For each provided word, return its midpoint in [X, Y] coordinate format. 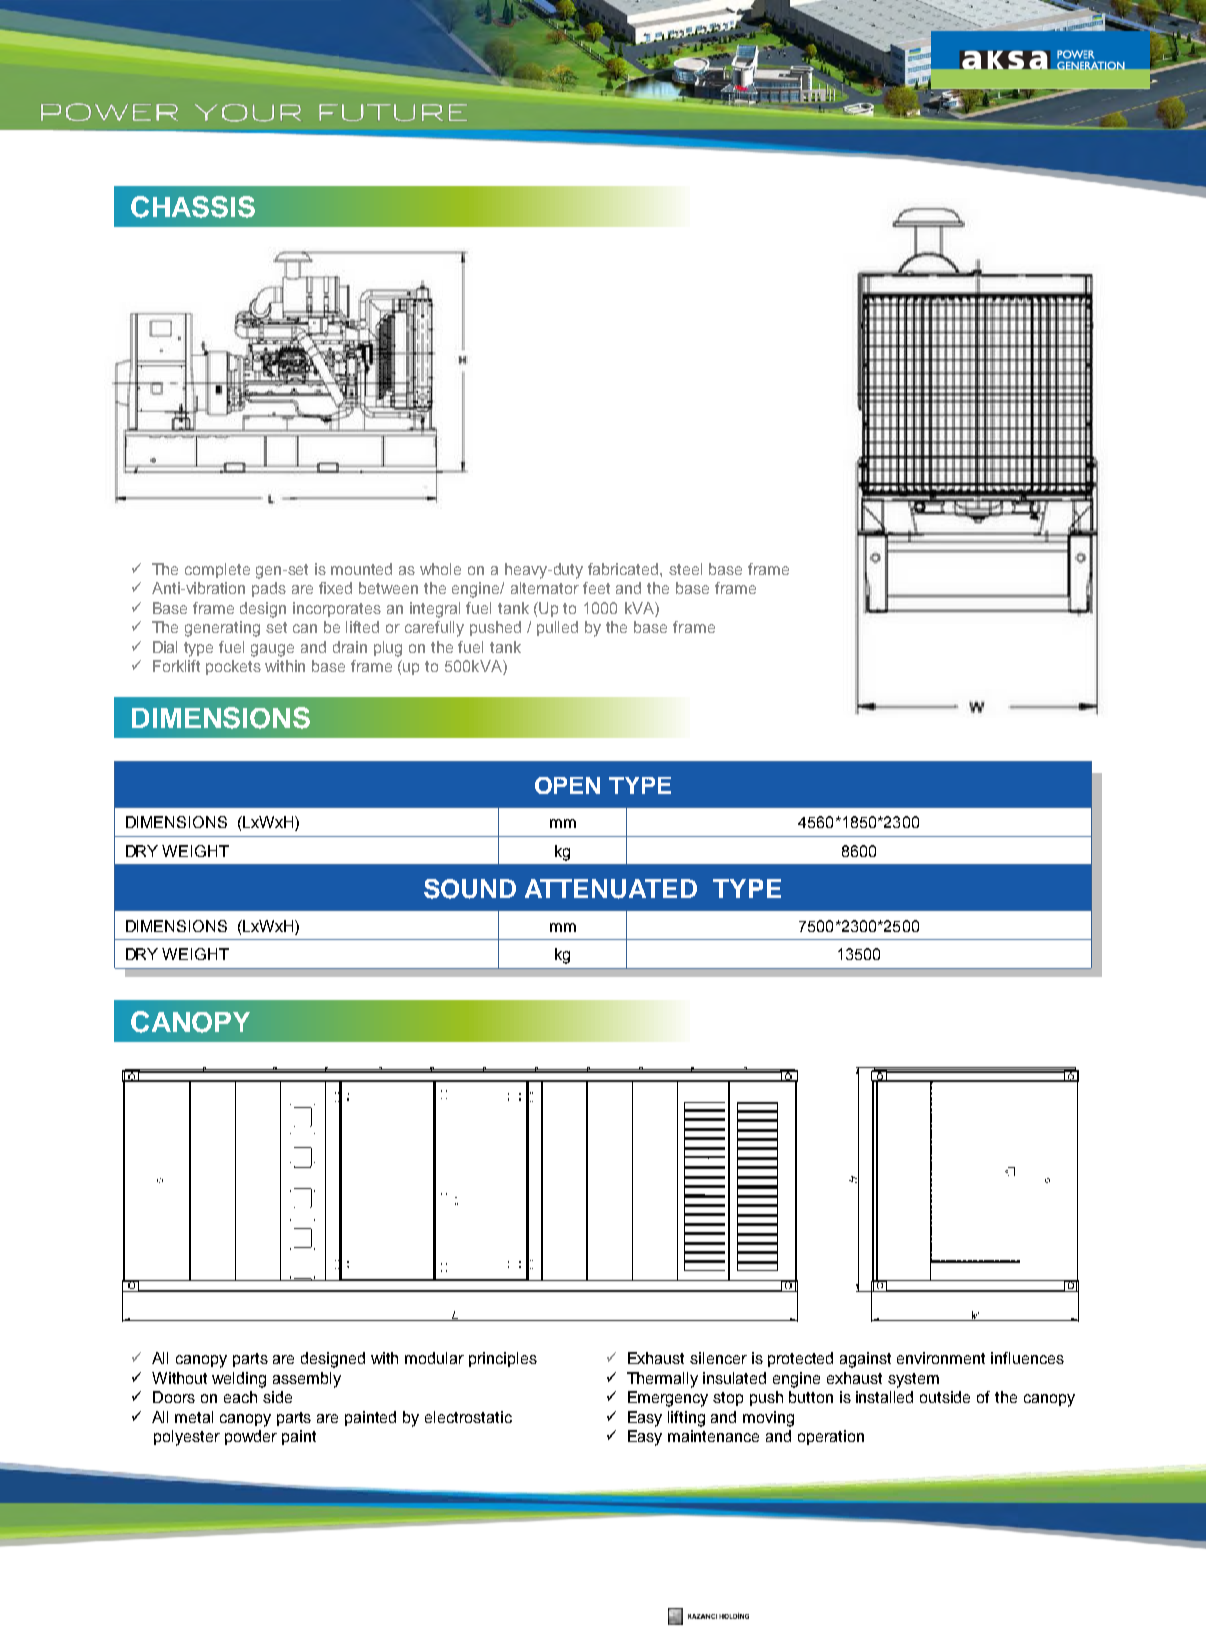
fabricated [624, 569]
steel [685, 569]
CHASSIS [193, 207]
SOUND [470, 889]
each [240, 1397]
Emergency [668, 1399]
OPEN [567, 785]
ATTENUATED [611, 889]
